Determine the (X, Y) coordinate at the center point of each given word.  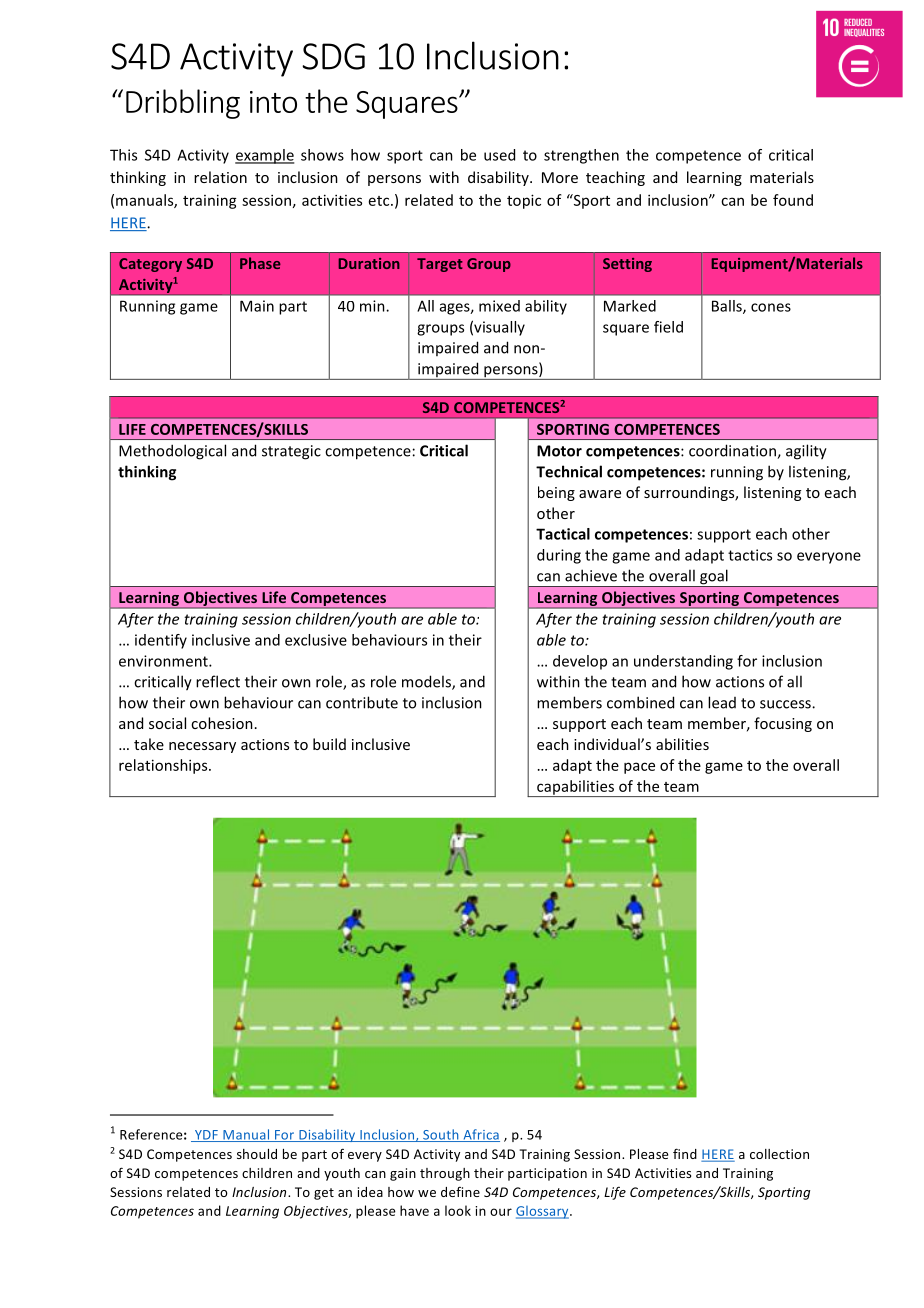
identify (161, 641)
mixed (499, 306)
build (329, 744)
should (257, 1154)
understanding (683, 662)
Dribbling (183, 104)
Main (257, 306)
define (460, 1191)
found (793, 200)
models (427, 682)
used (499, 155)
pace (639, 768)
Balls (728, 307)
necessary (202, 747)
